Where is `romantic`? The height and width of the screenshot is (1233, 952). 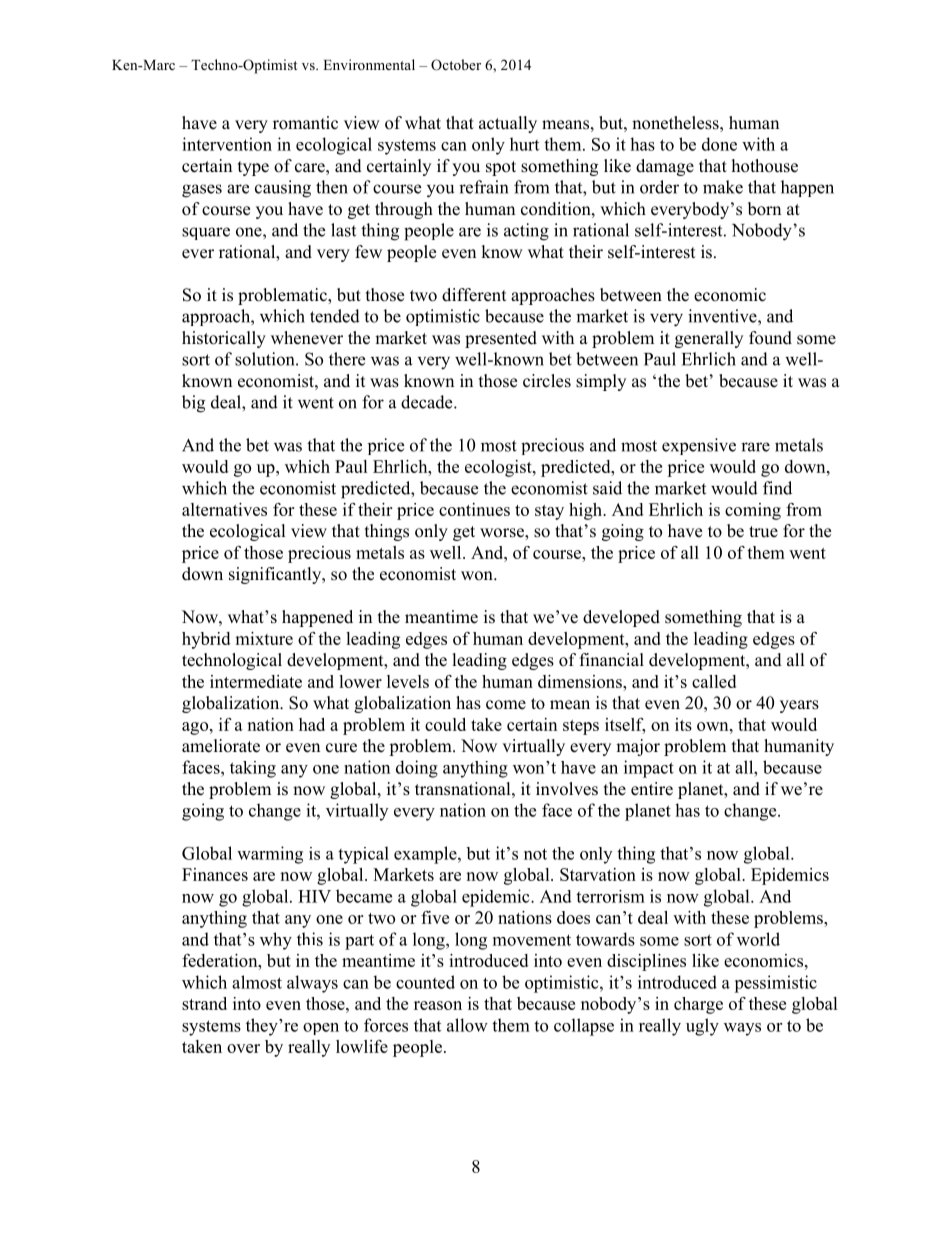
romantic is located at coordinates (305, 123).
